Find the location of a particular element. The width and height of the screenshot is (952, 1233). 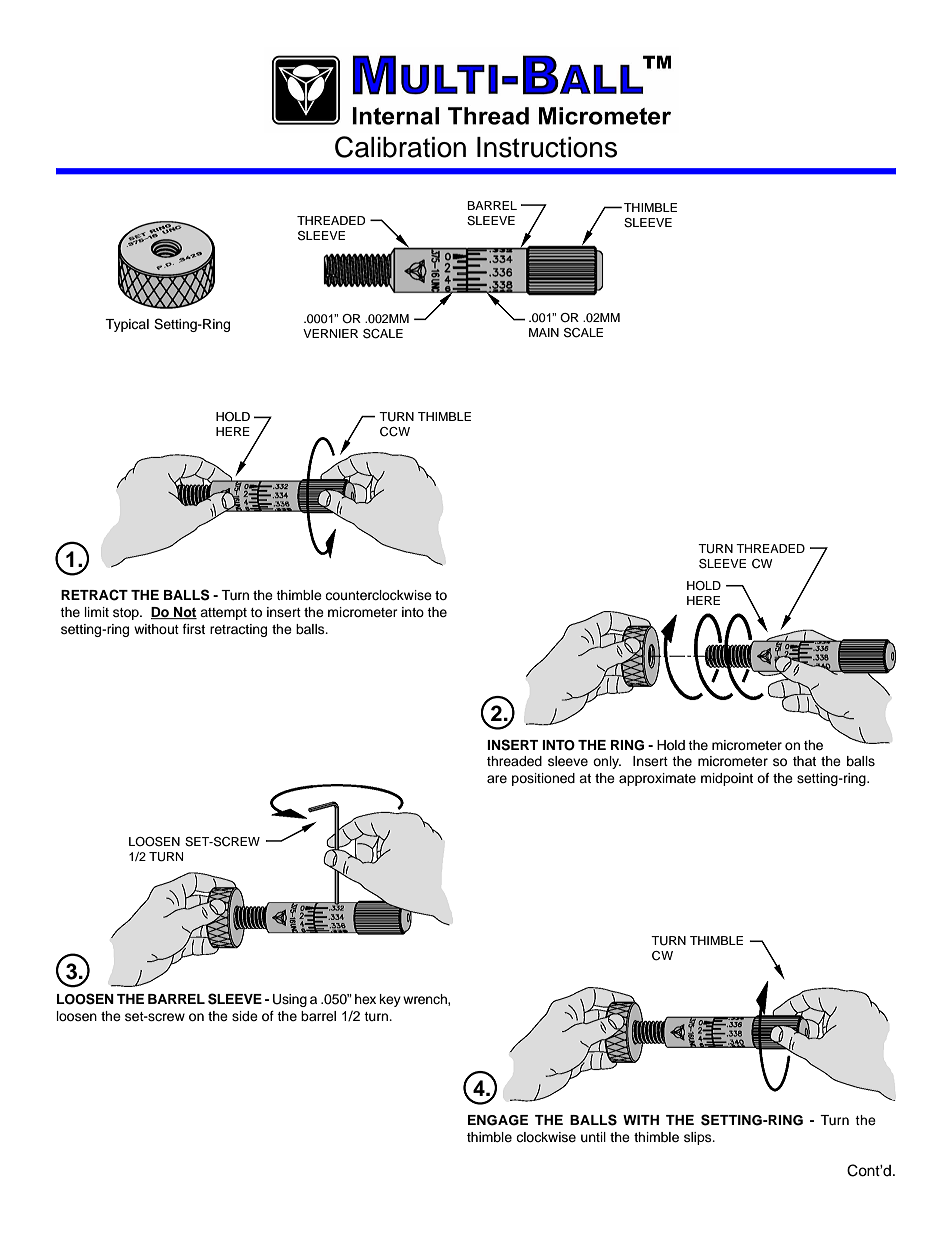

Typical is located at coordinates (127, 325).
